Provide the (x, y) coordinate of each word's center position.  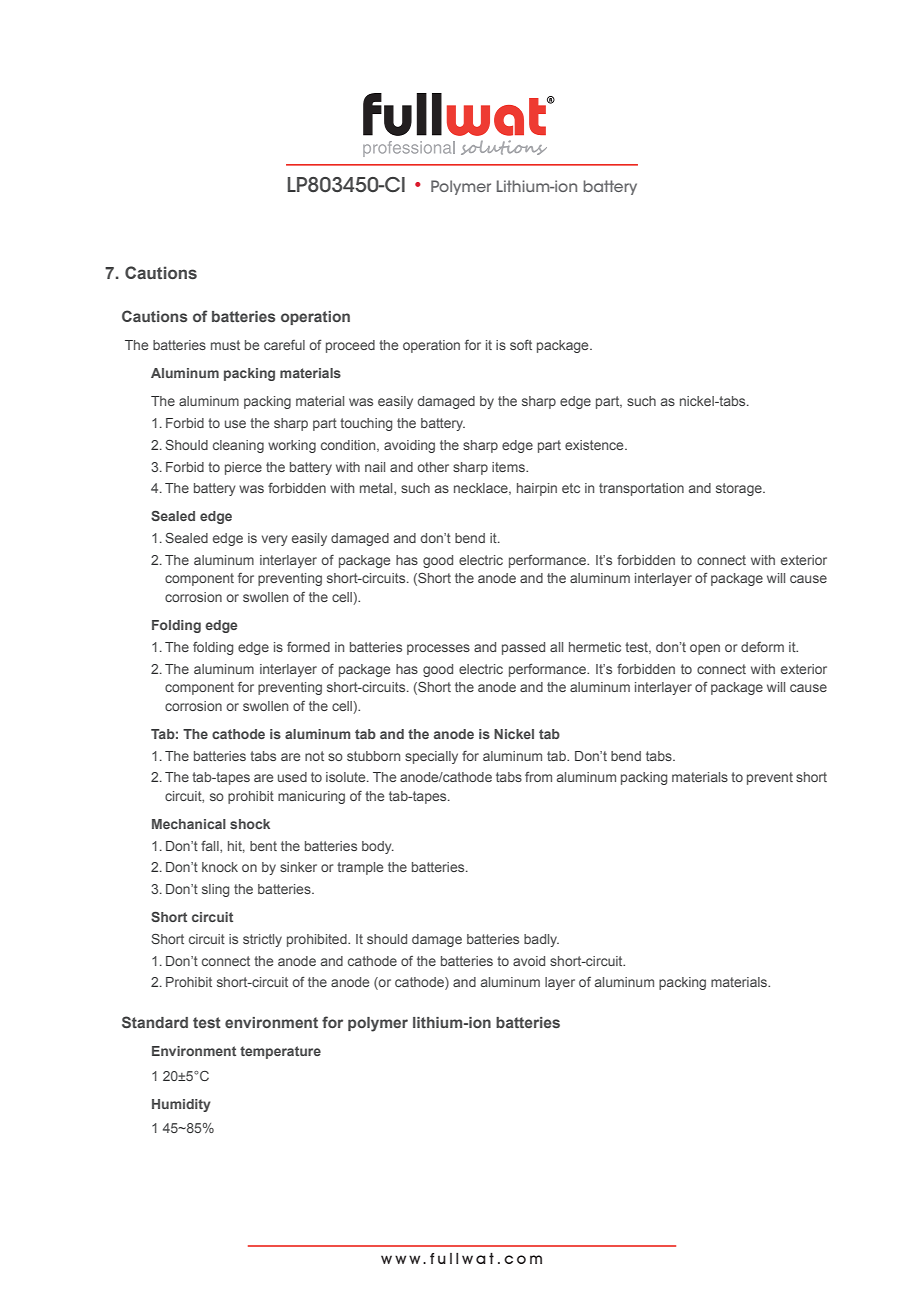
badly (541, 940)
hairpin (537, 489)
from (538, 777)
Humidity (181, 1105)
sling (215, 890)
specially (431, 757)
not (314, 756)
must (225, 345)
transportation (641, 489)
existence (595, 445)
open (705, 649)
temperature (280, 1052)
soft (521, 345)
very (275, 540)
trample (360, 868)
